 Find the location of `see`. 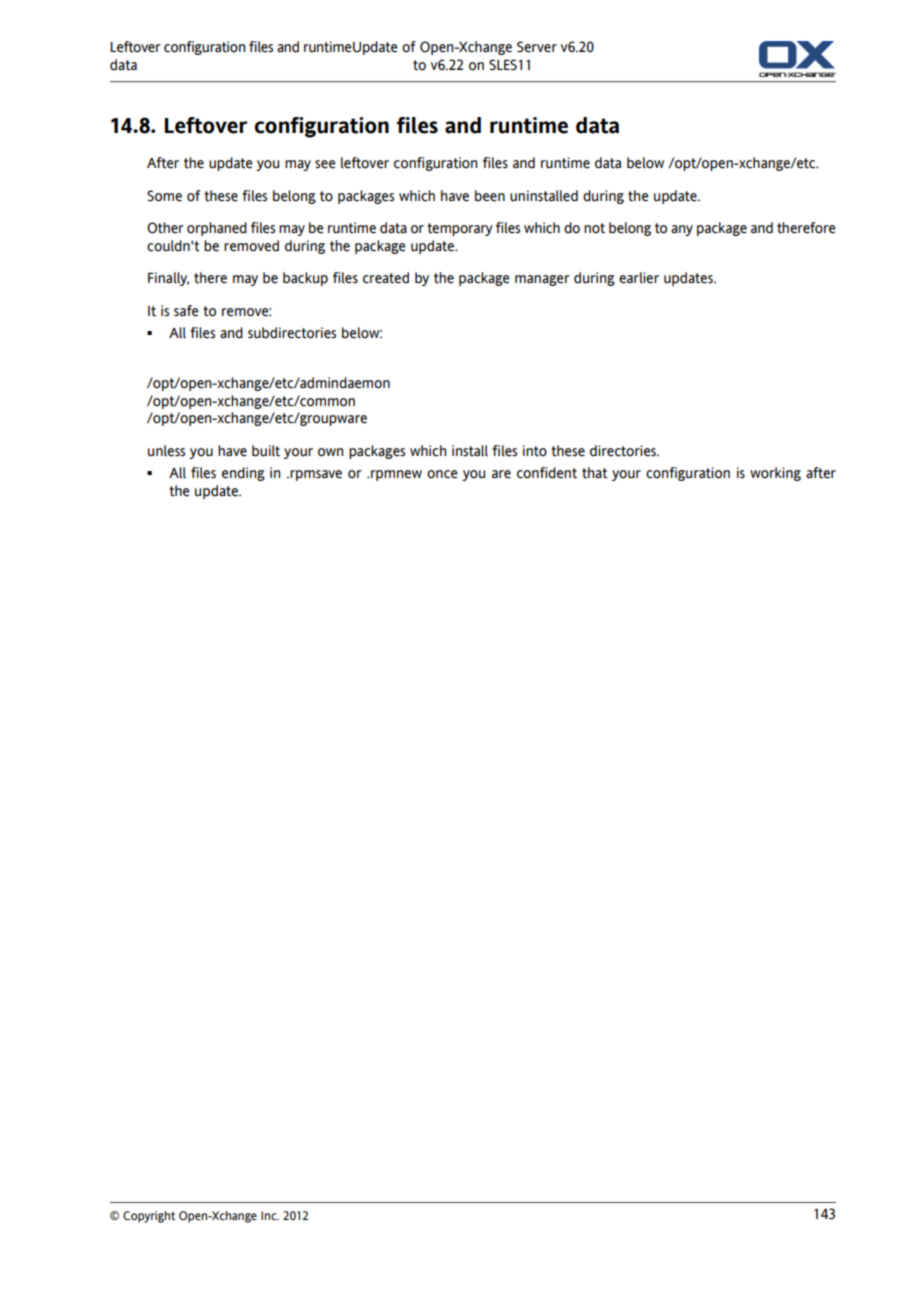

see is located at coordinates (325, 164).
